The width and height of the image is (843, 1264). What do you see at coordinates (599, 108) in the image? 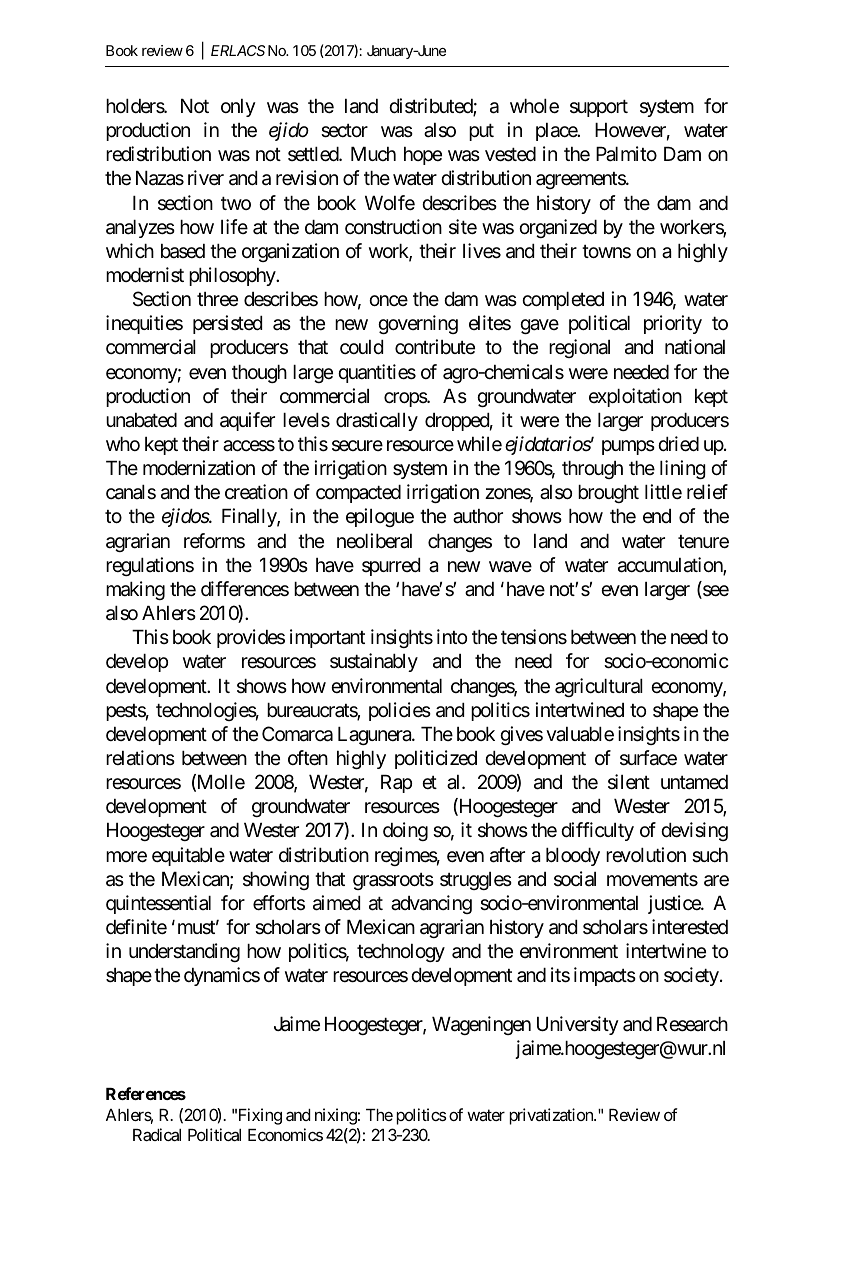
I see `support` at bounding box center [599, 108].
